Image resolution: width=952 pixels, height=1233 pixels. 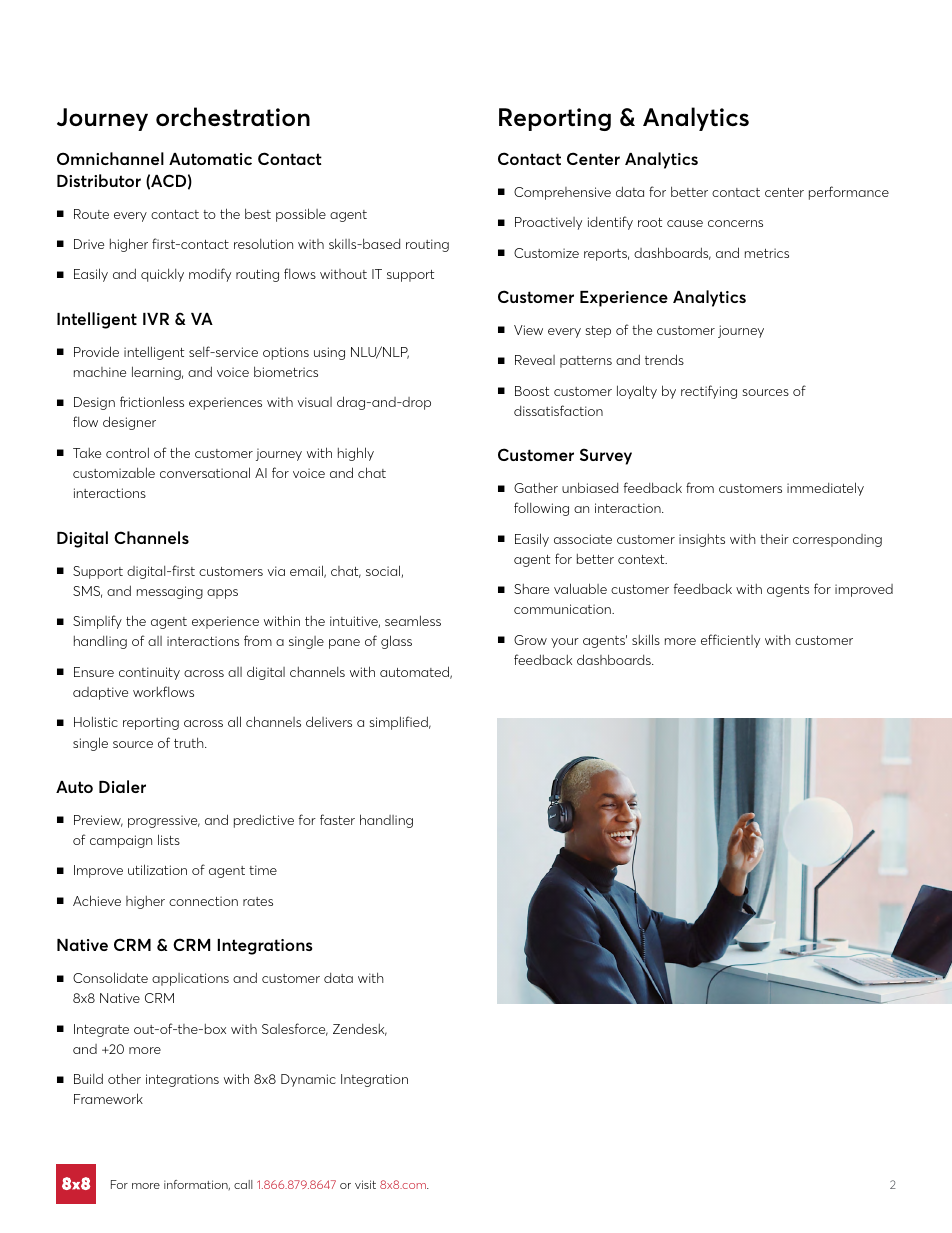 What do you see at coordinates (337, 819) in the screenshot?
I see `faster` at bounding box center [337, 819].
